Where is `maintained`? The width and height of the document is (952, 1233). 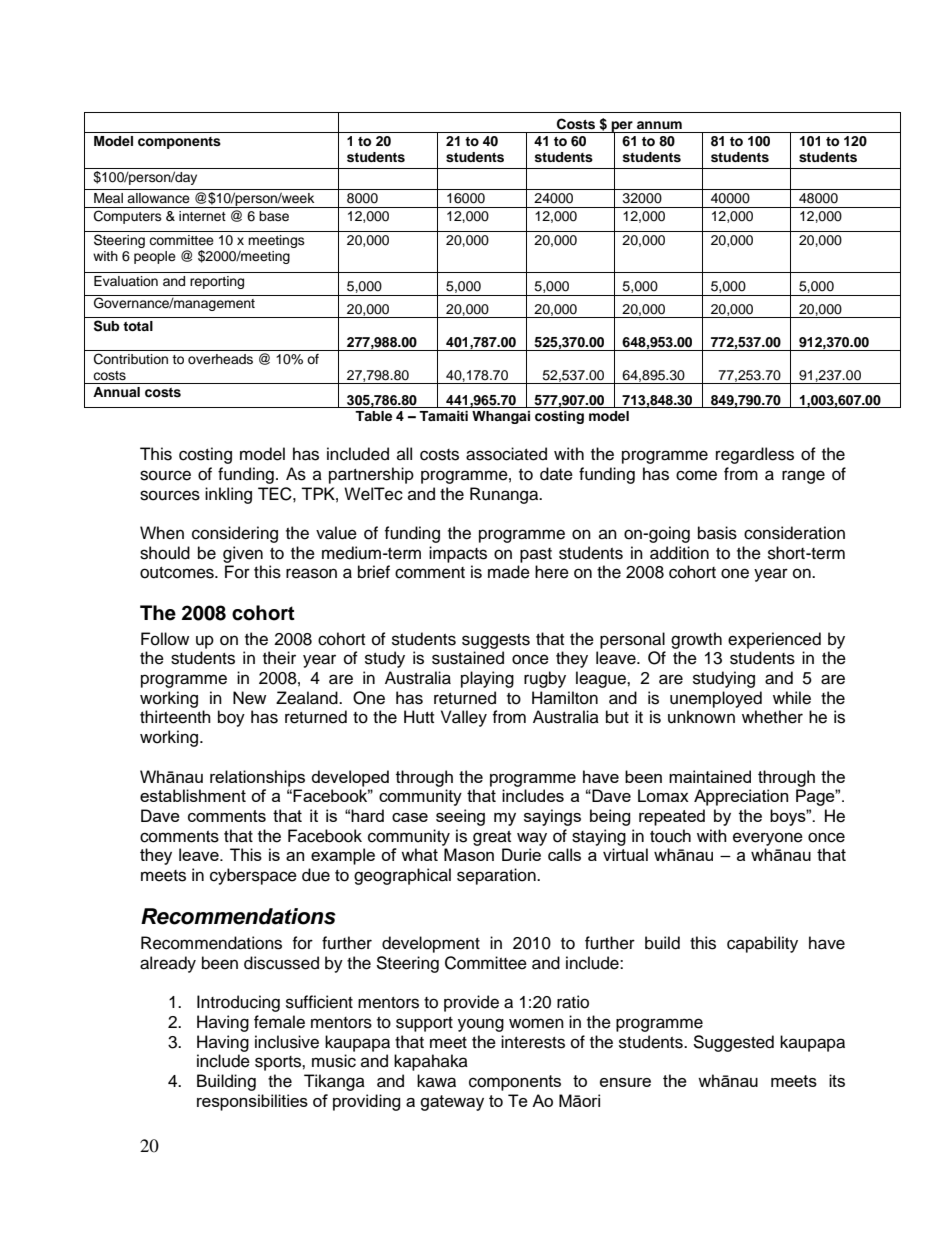
maintained is located at coordinates (710, 776).
